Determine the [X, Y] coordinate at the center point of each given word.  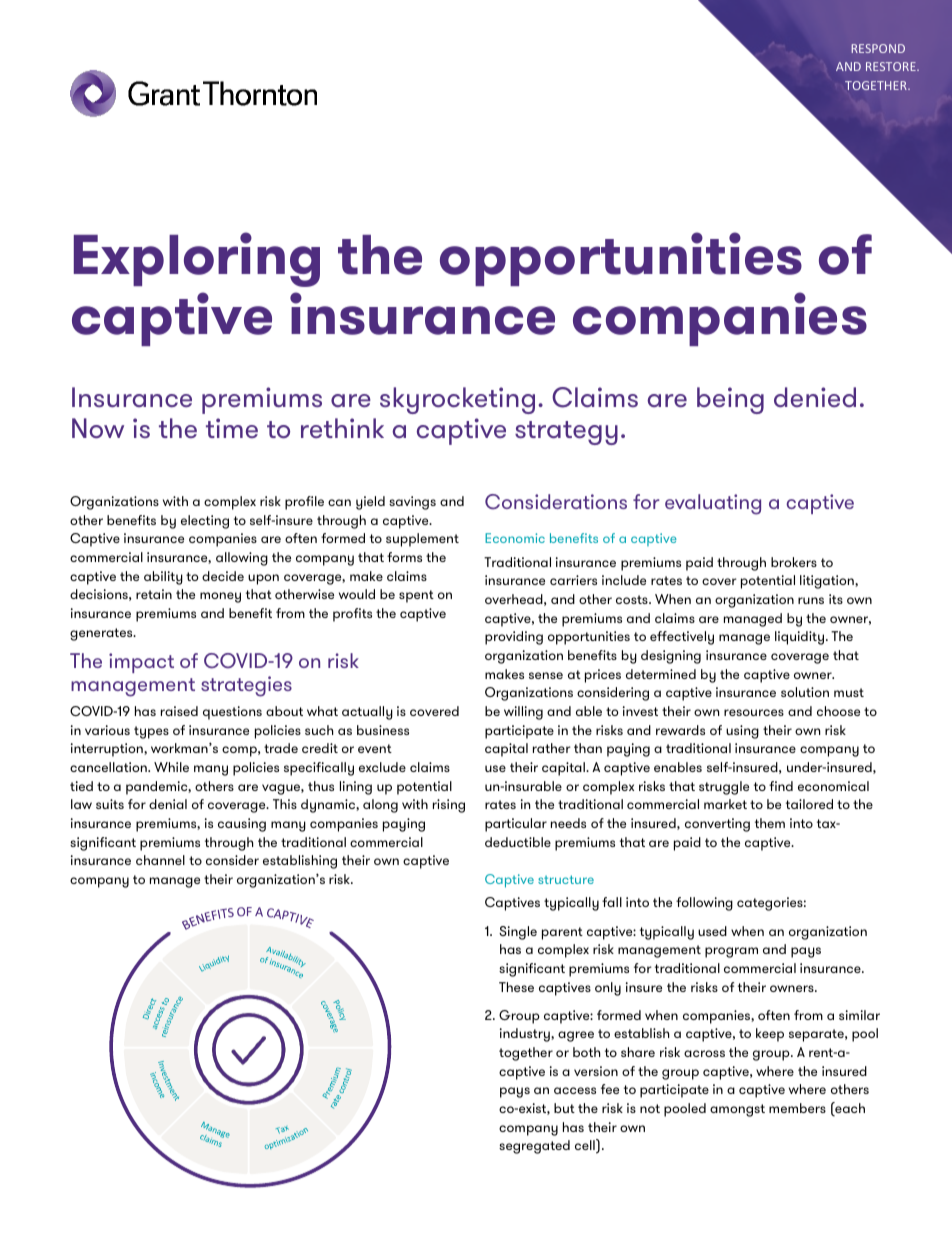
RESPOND [878, 48]
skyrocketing [457, 400]
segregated [534, 1147]
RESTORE [892, 66]
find [781, 786]
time [232, 428]
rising [449, 806]
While [171, 767]
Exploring [197, 259]
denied [815, 397]
